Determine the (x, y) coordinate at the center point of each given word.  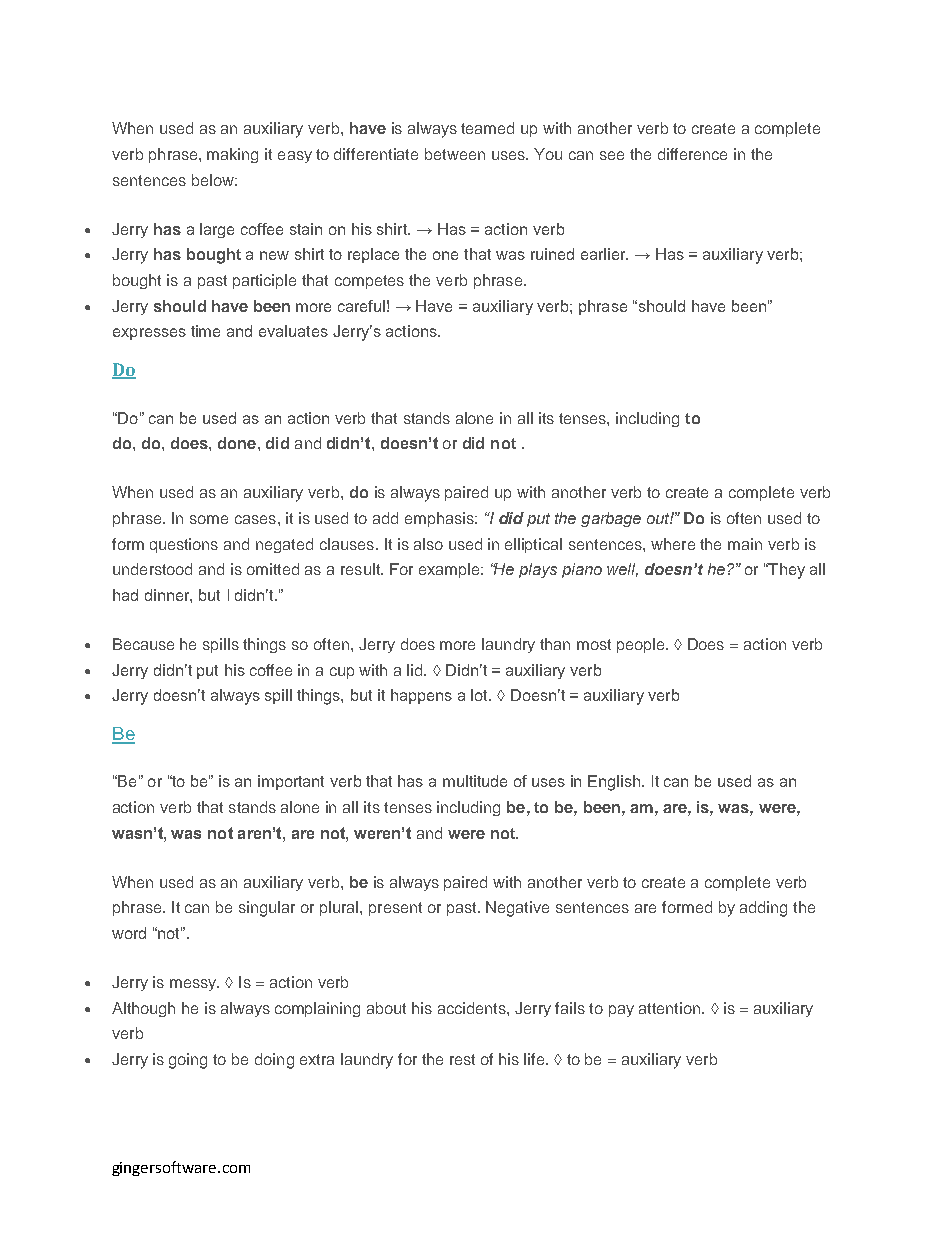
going (188, 1061)
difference (692, 154)
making (232, 155)
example (450, 570)
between (455, 154)
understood (152, 569)
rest (462, 1059)
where (673, 544)
